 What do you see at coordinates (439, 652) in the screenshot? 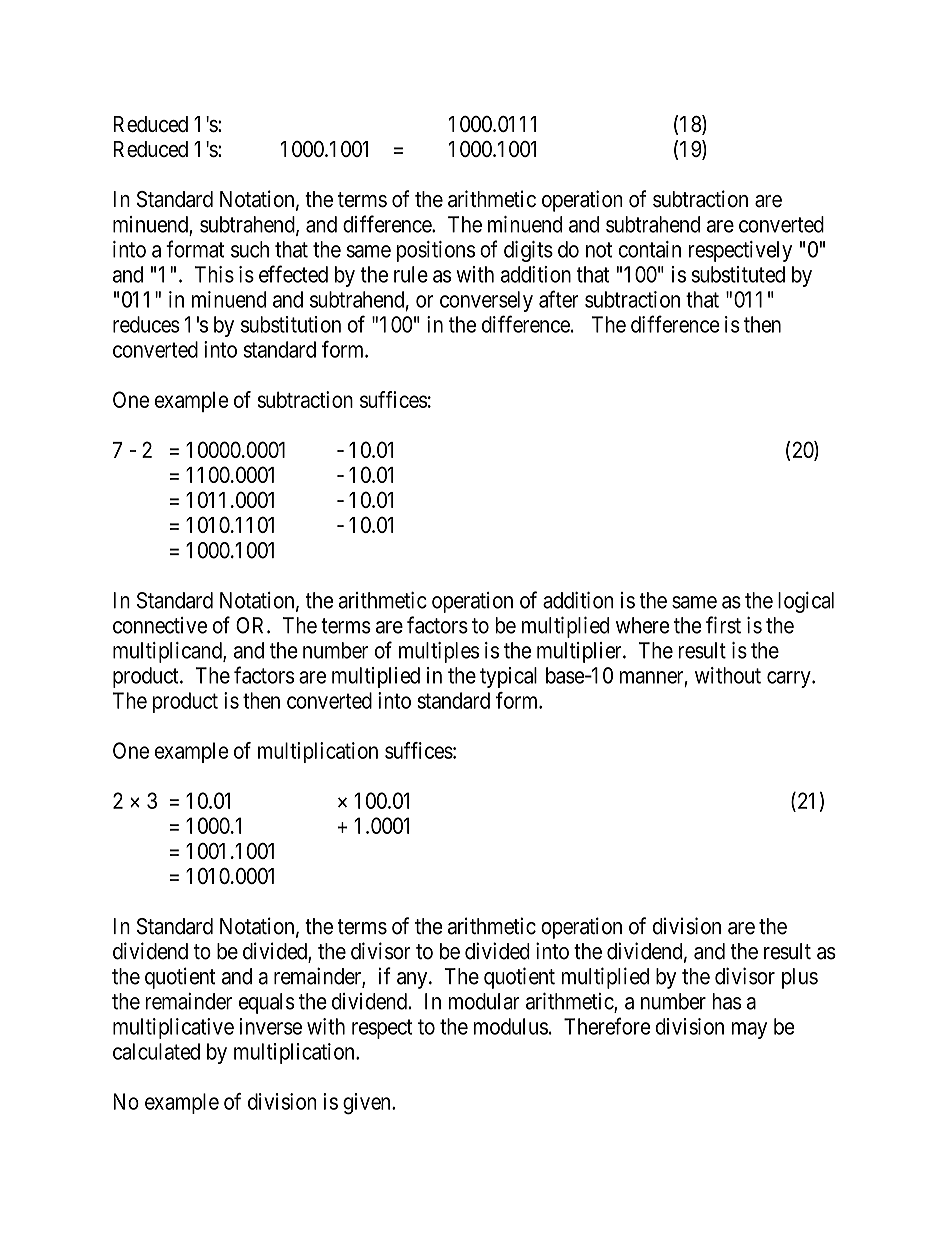
I see `multiples` at bounding box center [439, 652].
